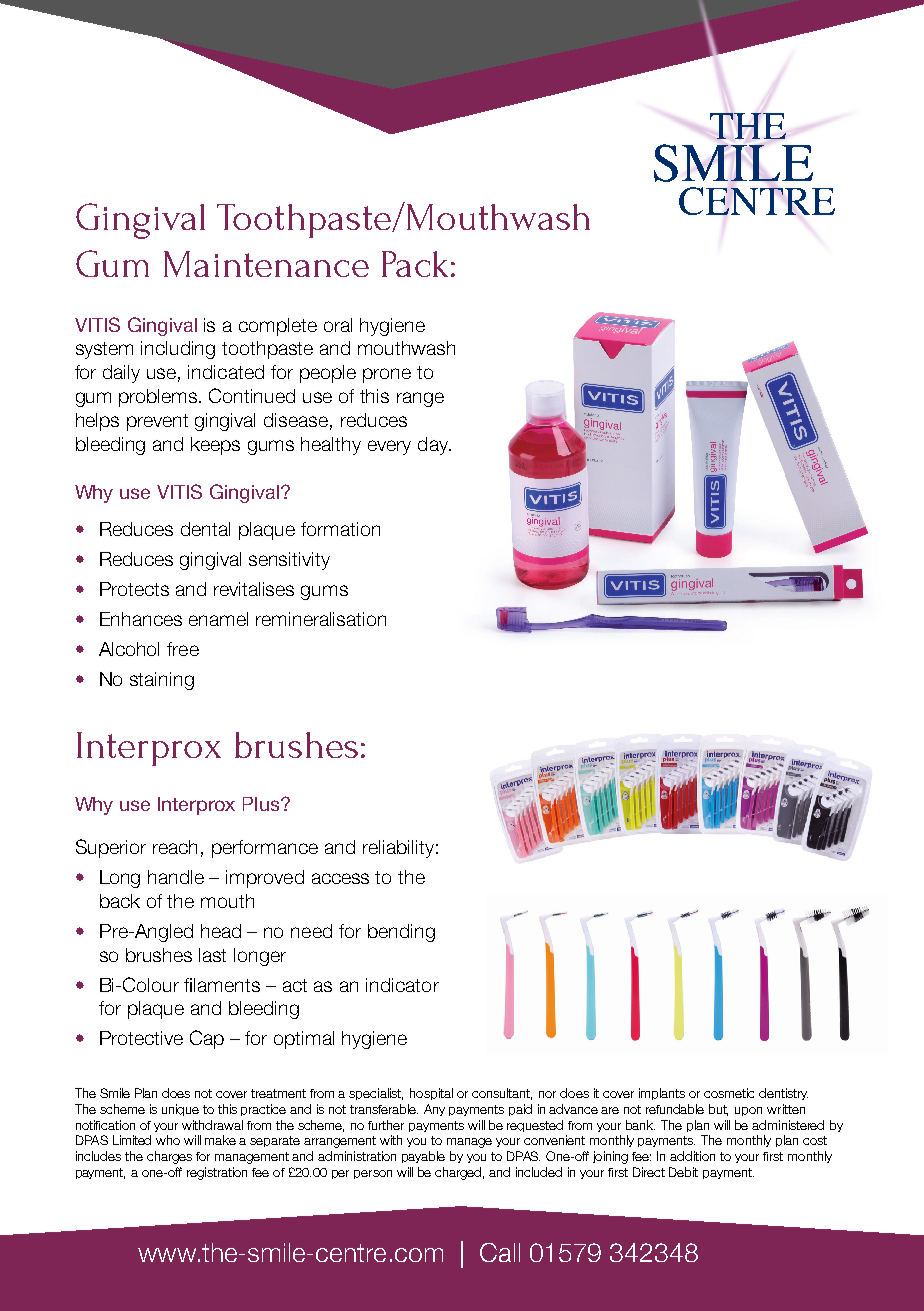 This document has height=1311, width=924. I want to click on dental, so click(205, 529).
